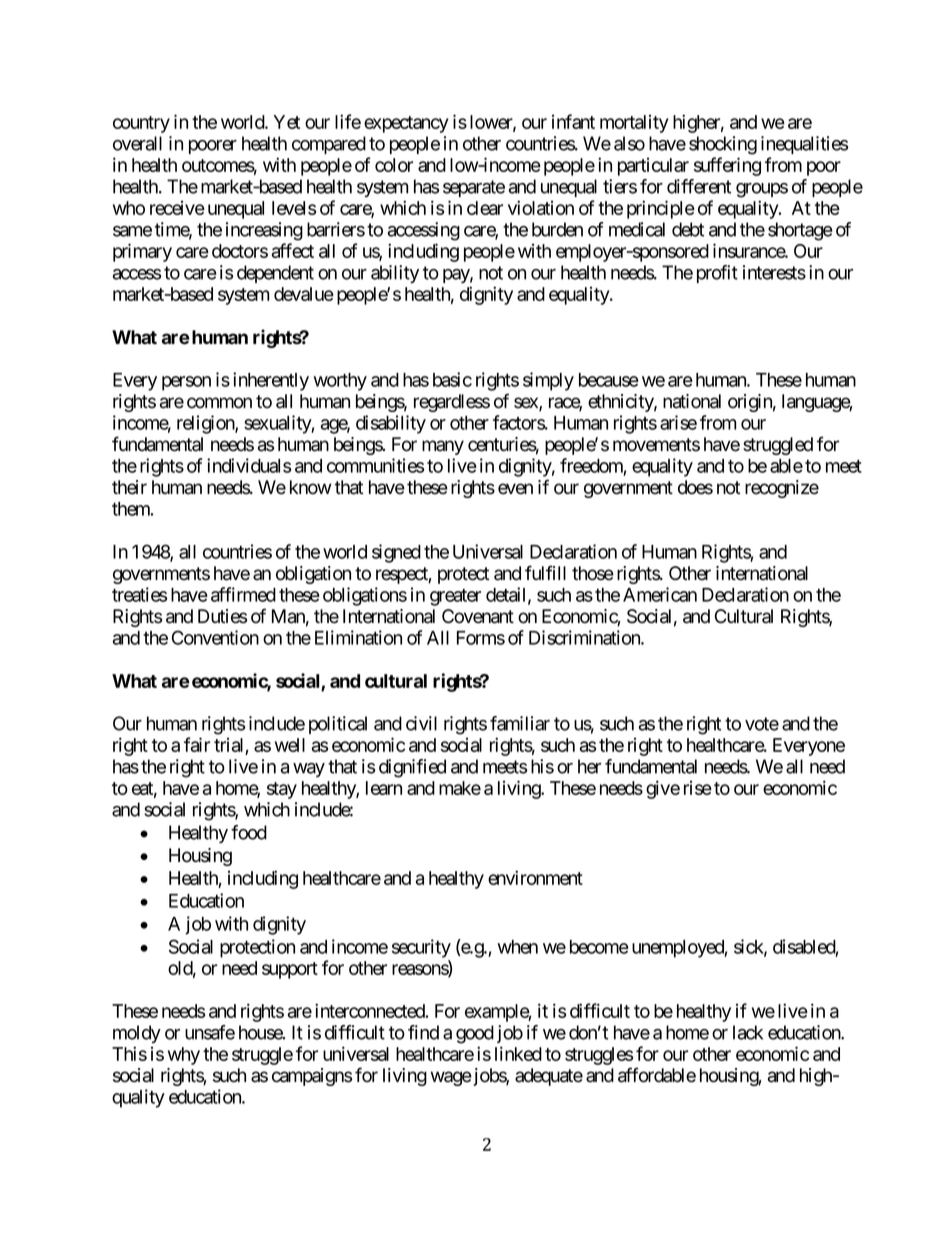 The image size is (952, 1233). What do you see at coordinates (474, 188) in the screenshot?
I see `separate` at bounding box center [474, 188].
